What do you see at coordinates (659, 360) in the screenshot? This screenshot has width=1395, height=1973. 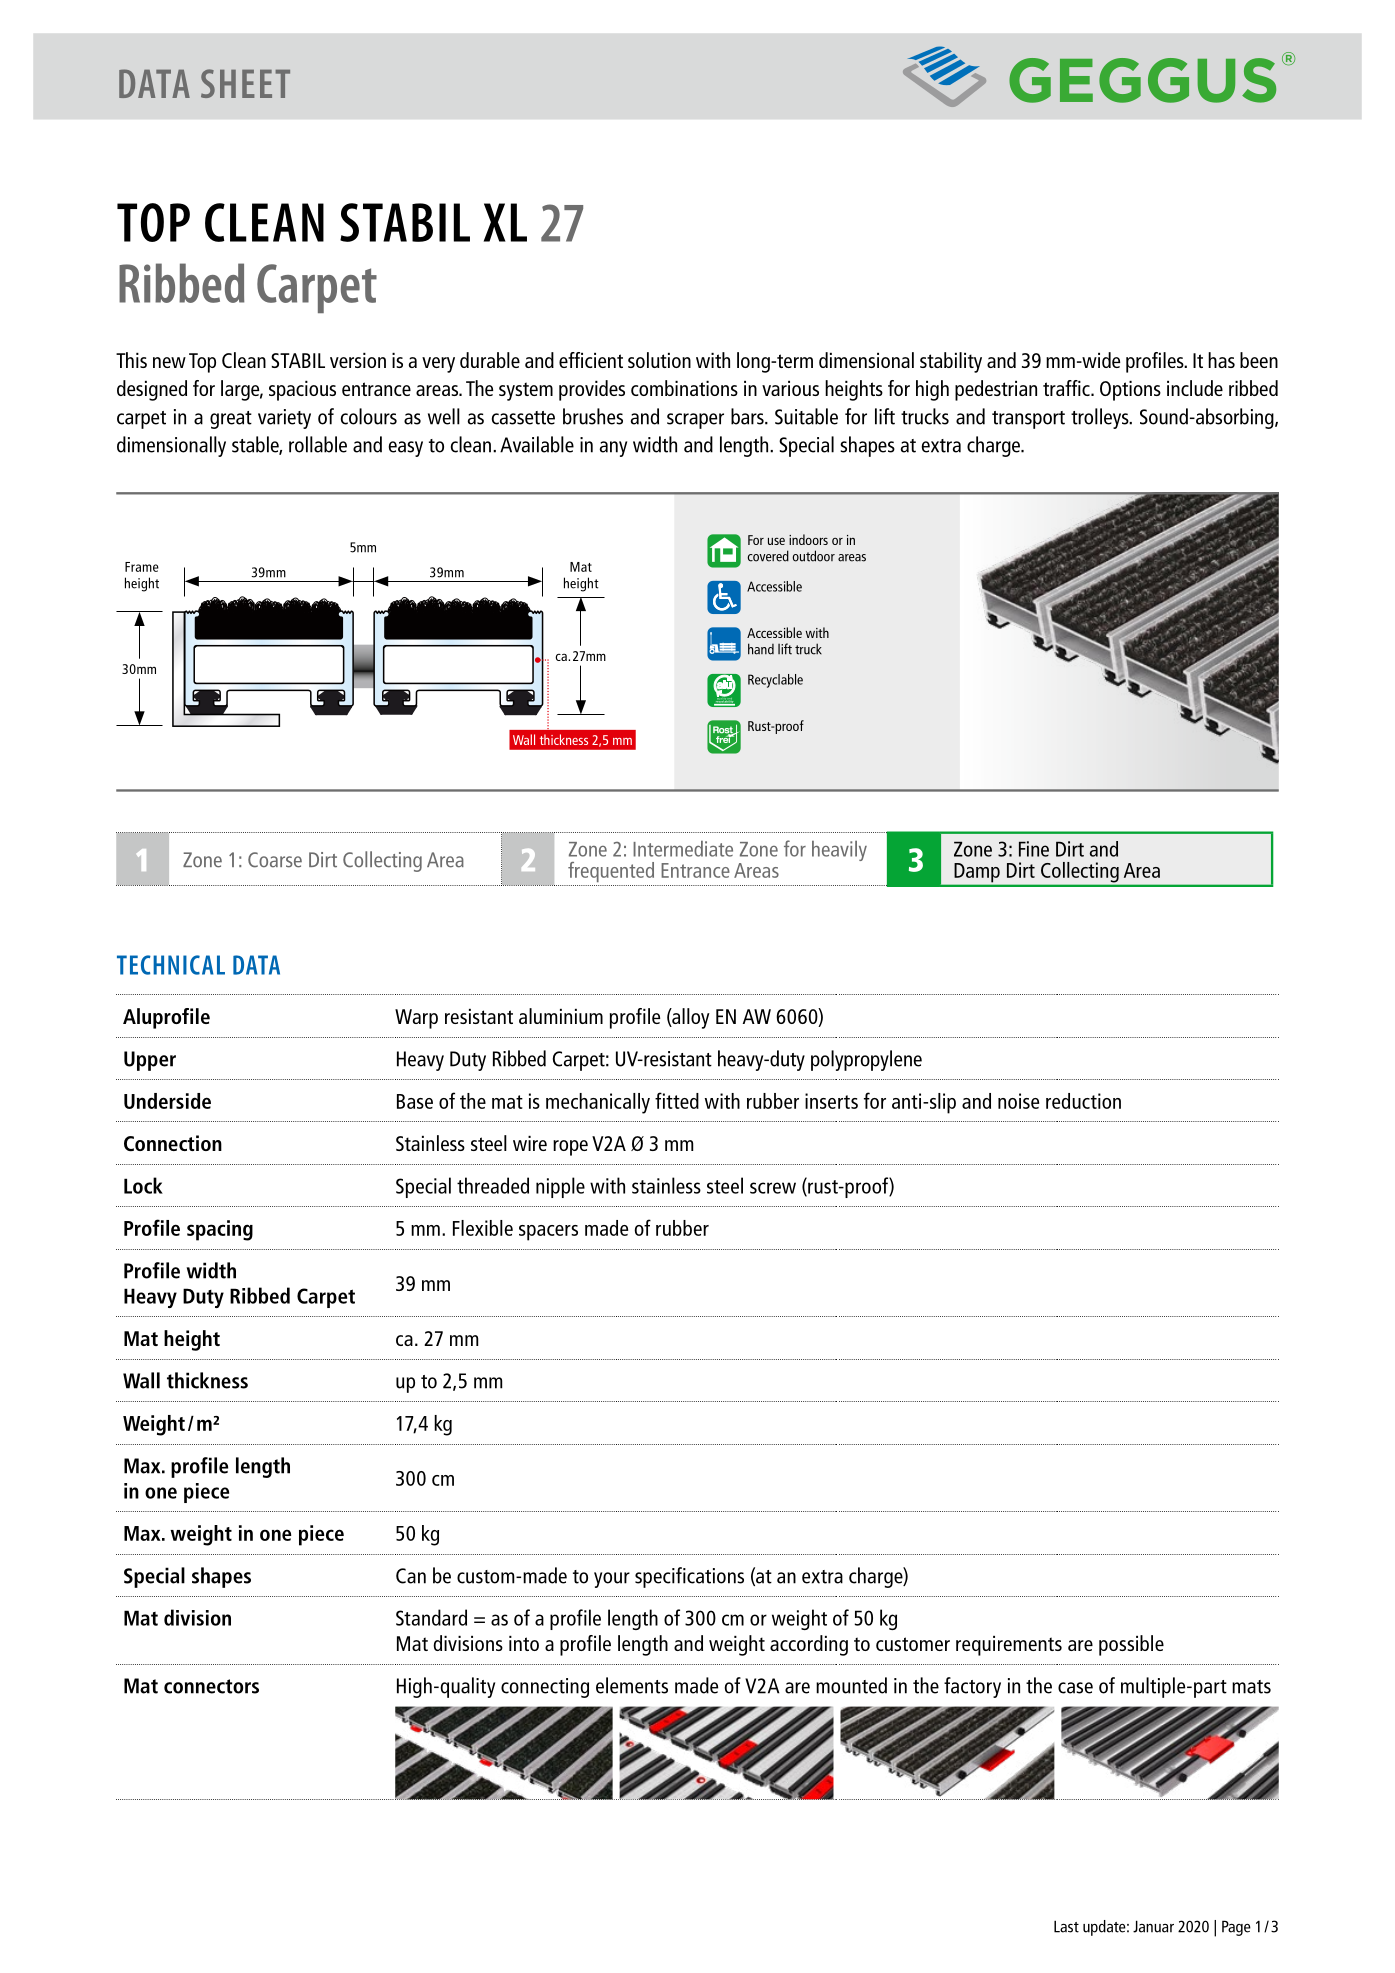 I see `solution` at bounding box center [659, 360].
